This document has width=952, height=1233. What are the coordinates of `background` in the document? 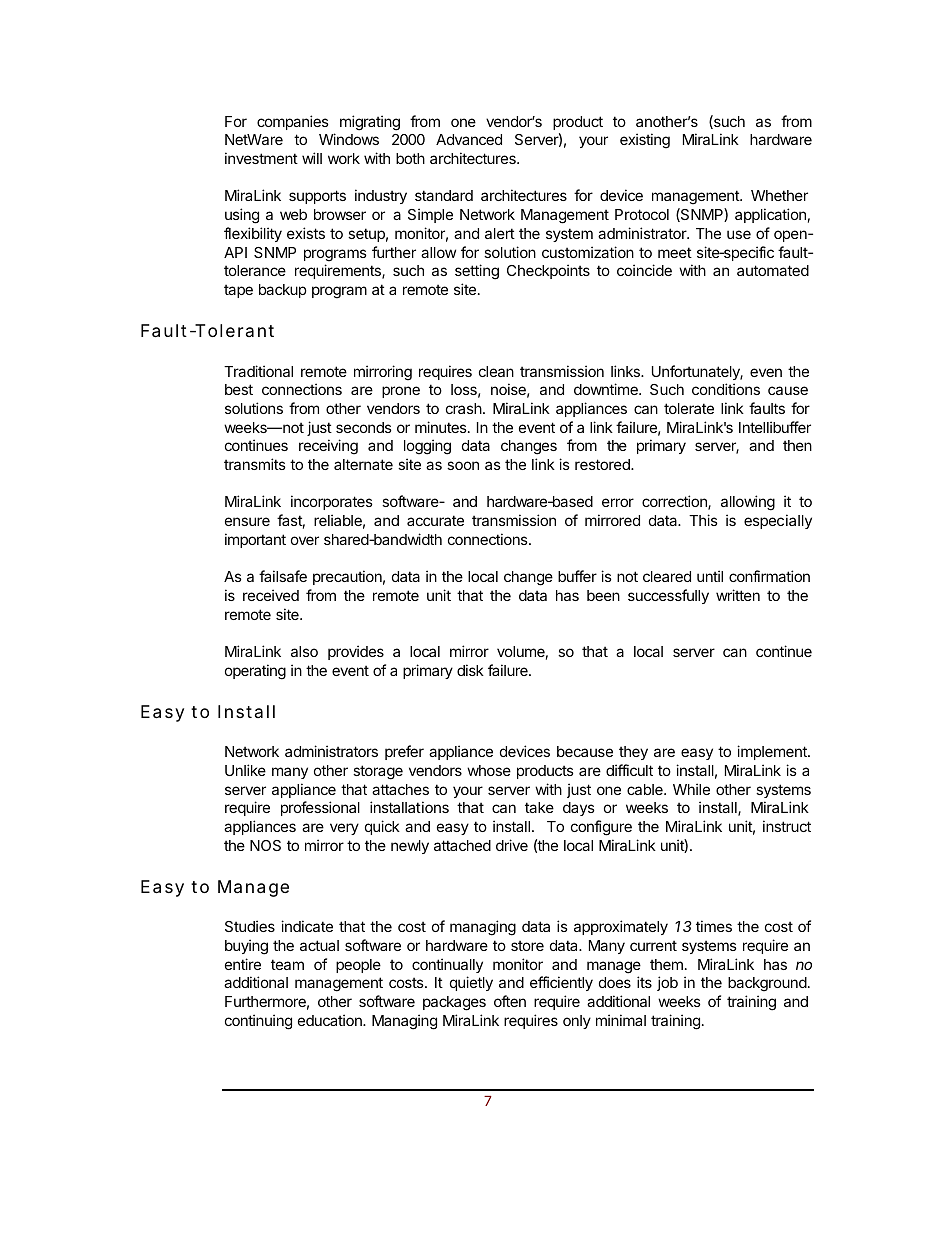 It's located at (767, 984).
